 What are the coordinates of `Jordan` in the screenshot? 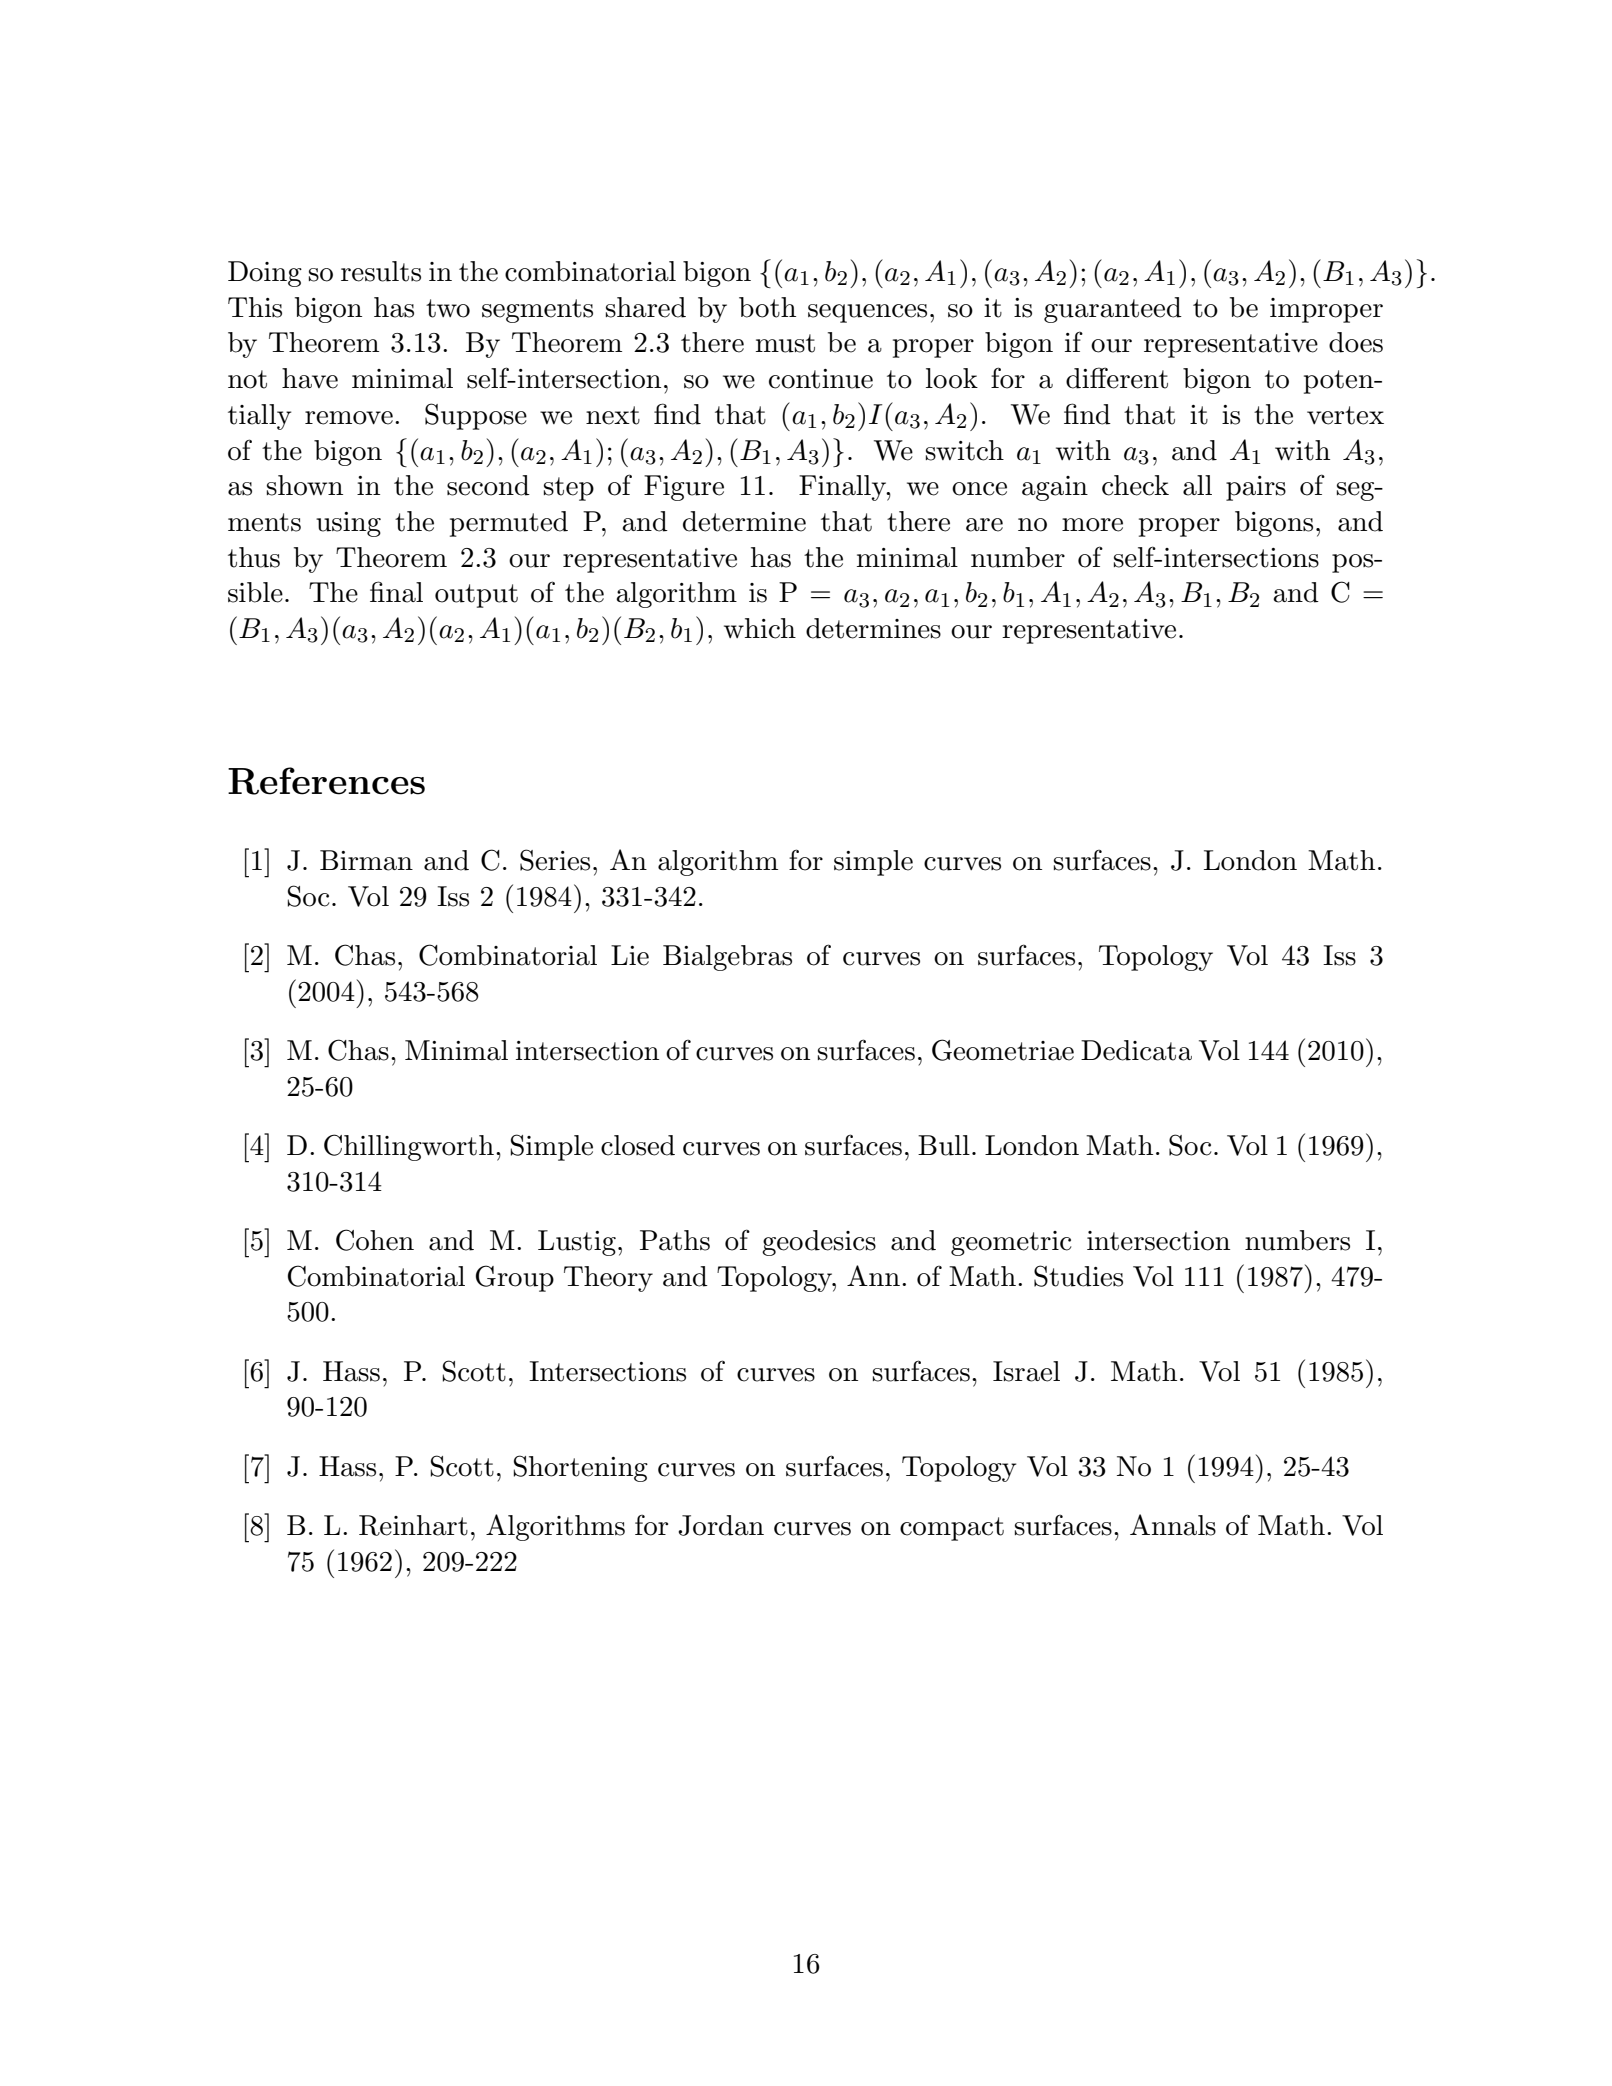 It's located at (721, 1525).
